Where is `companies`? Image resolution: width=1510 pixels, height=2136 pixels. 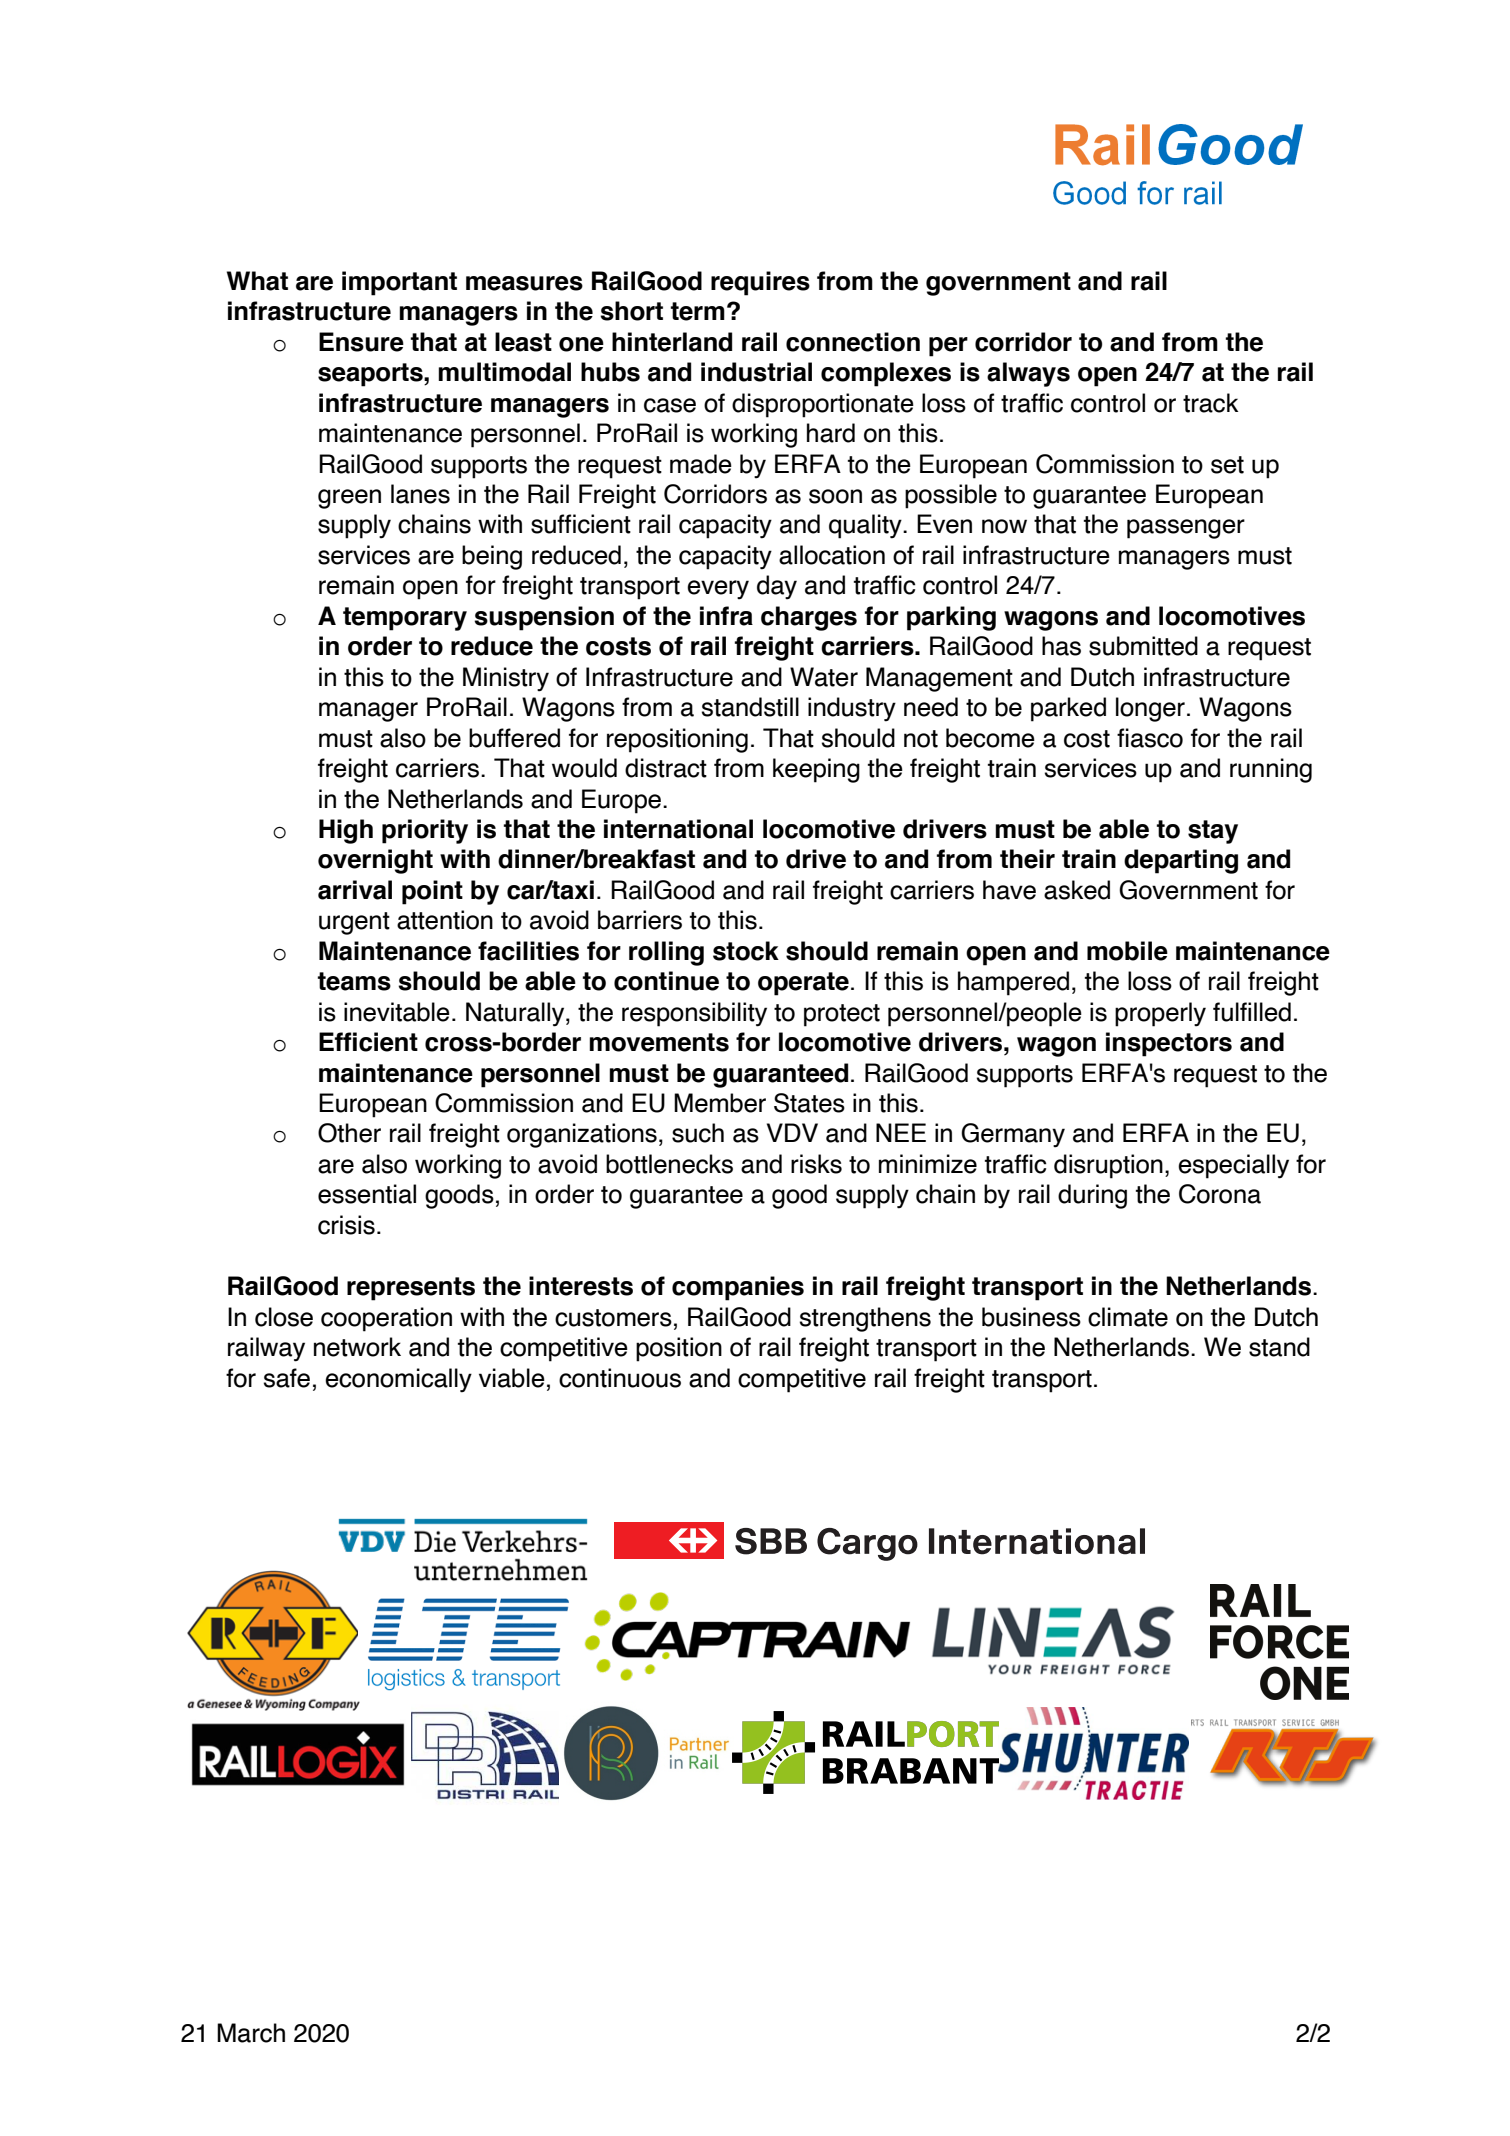
companies is located at coordinates (738, 1288).
